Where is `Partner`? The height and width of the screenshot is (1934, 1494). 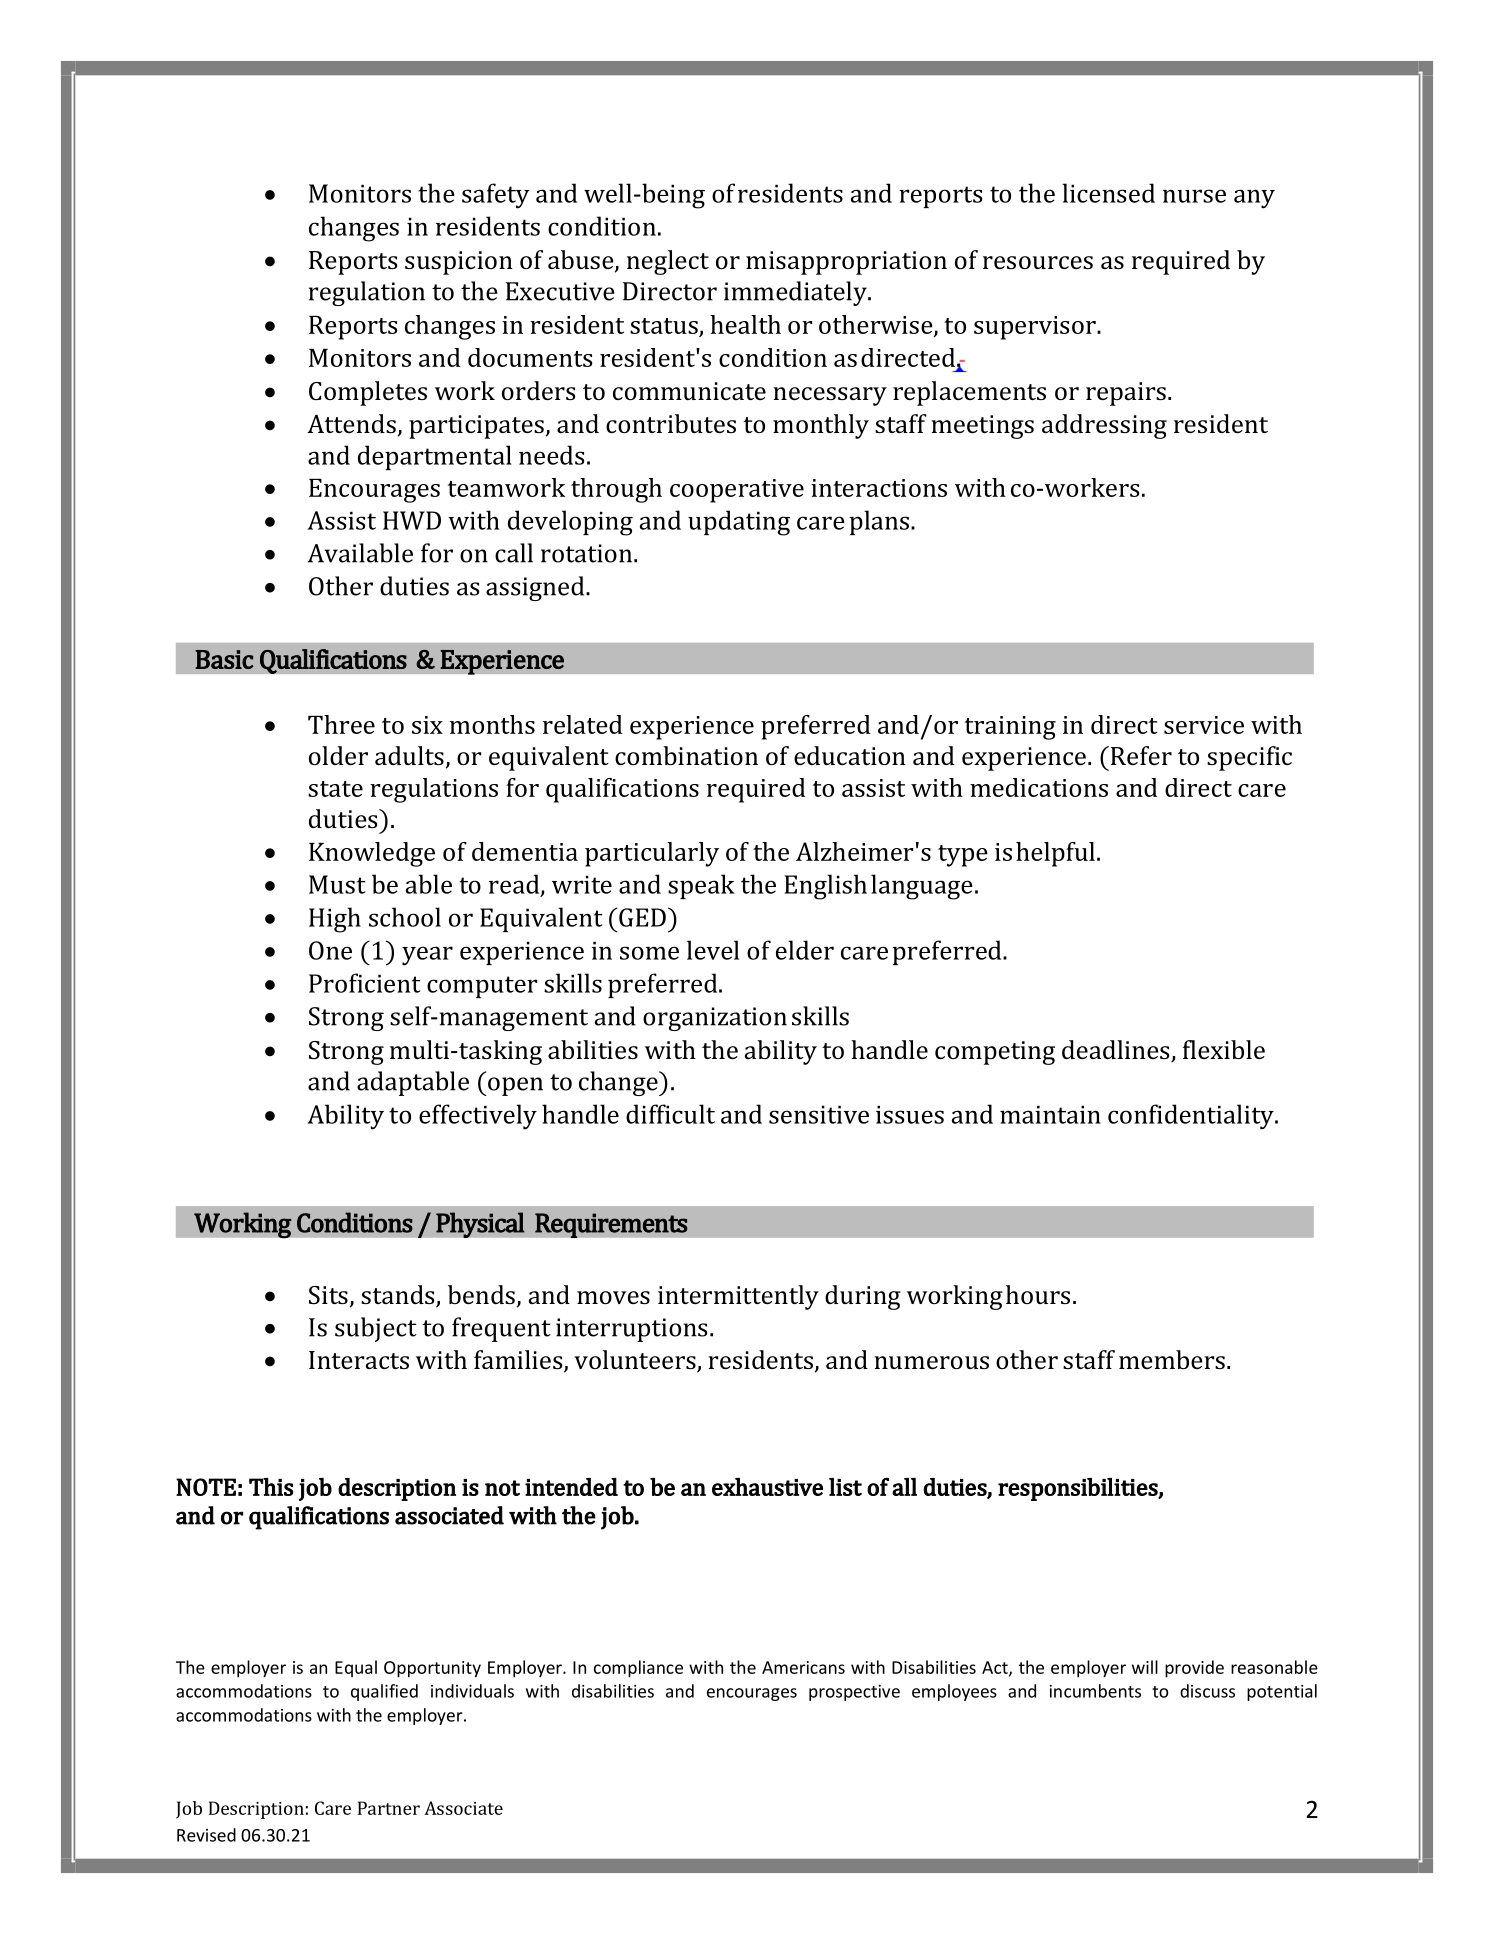
Partner is located at coordinates (389, 1808).
